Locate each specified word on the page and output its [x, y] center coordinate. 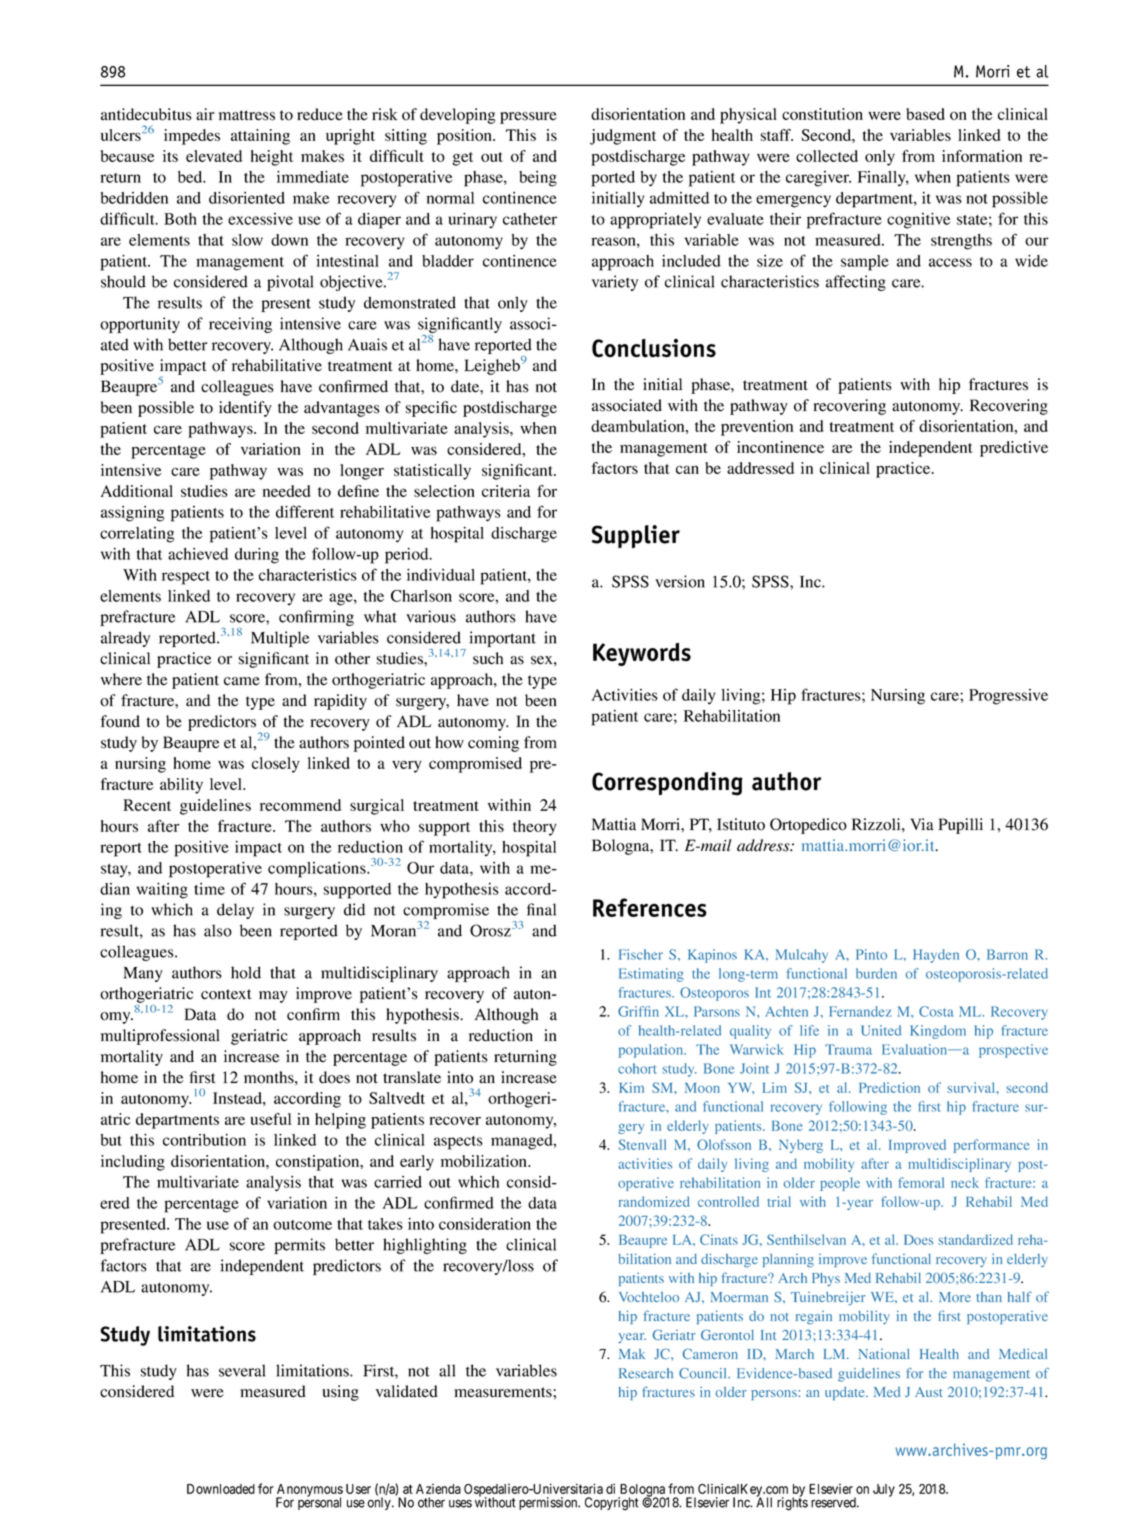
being [538, 179]
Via [922, 824]
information [982, 156]
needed [287, 491]
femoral [921, 1182]
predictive [1014, 449]
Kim [631, 1087]
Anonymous [309, 1491]
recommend [300, 805]
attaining [260, 137]
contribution [204, 1140]
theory [535, 828]
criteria [506, 491]
